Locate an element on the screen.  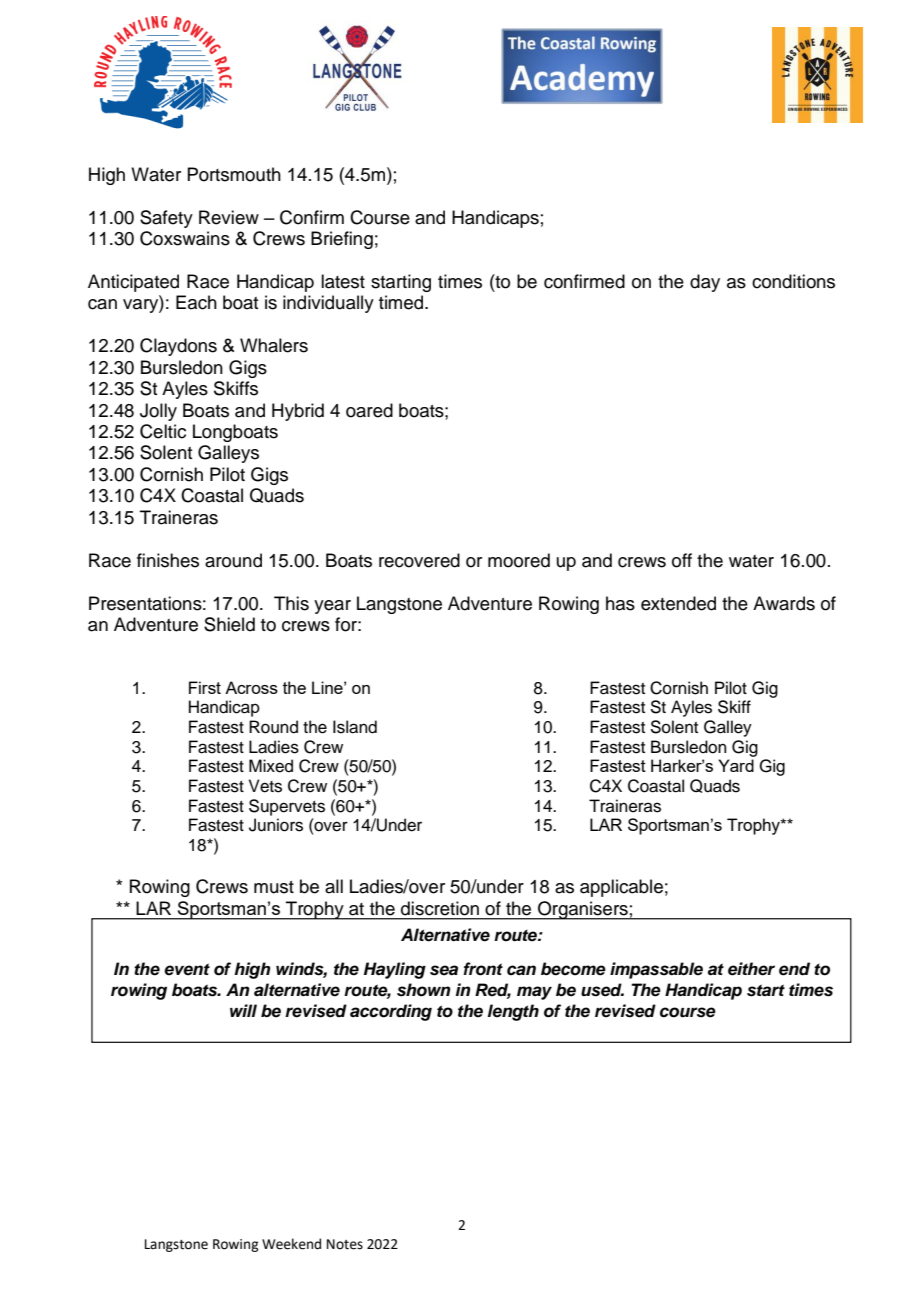
Celtic is located at coordinates (163, 431).
